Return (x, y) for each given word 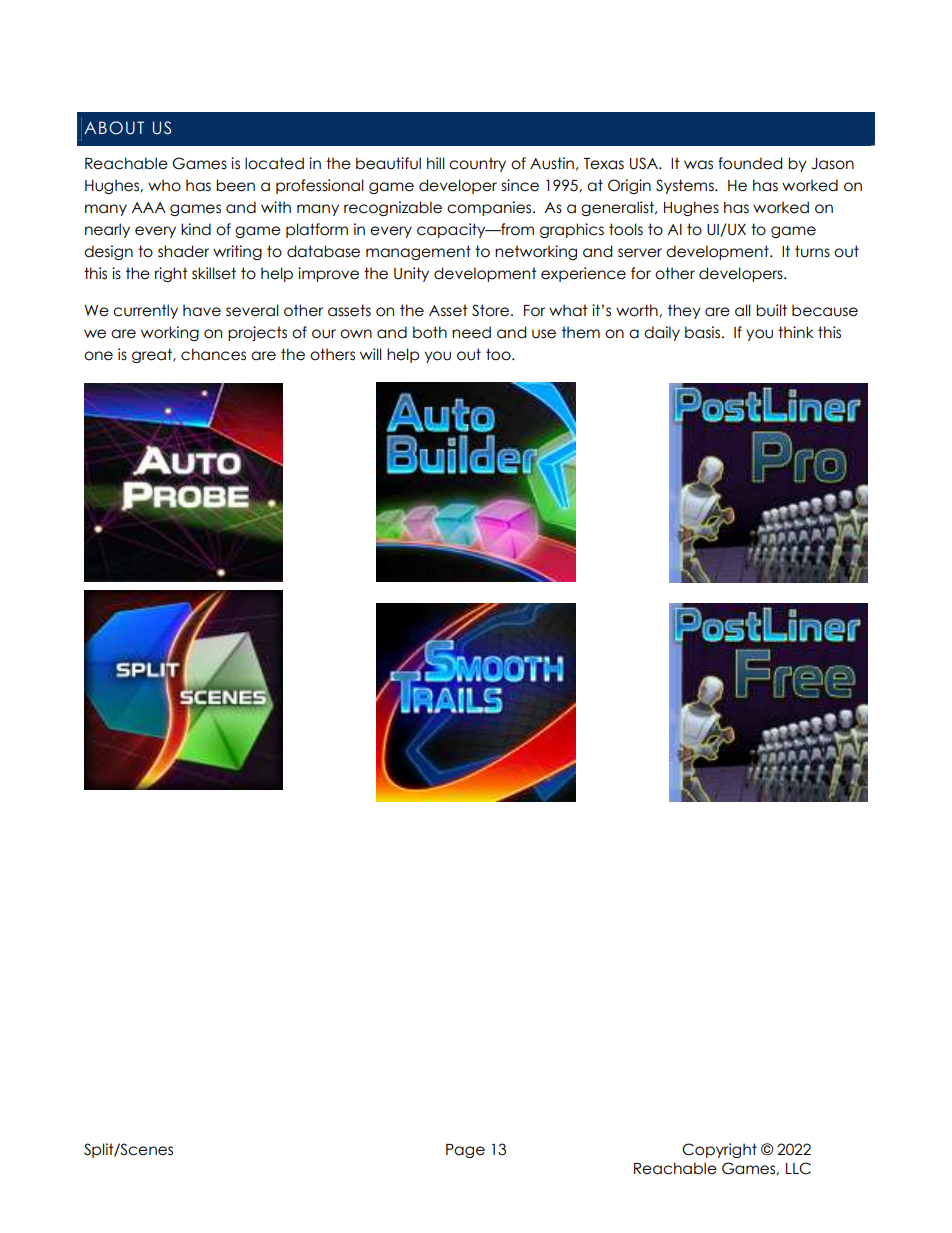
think (796, 332)
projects (257, 333)
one (98, 356)
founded (750, 163)
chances (213, 354)
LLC (798, 1168)
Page (465, 1151)
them (581, 332)
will (371, 354)
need (471, 332)
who (164, 185)
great (153, 355)
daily (662, 333)
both (430, 332)
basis (704, 332)
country (477, 164)
